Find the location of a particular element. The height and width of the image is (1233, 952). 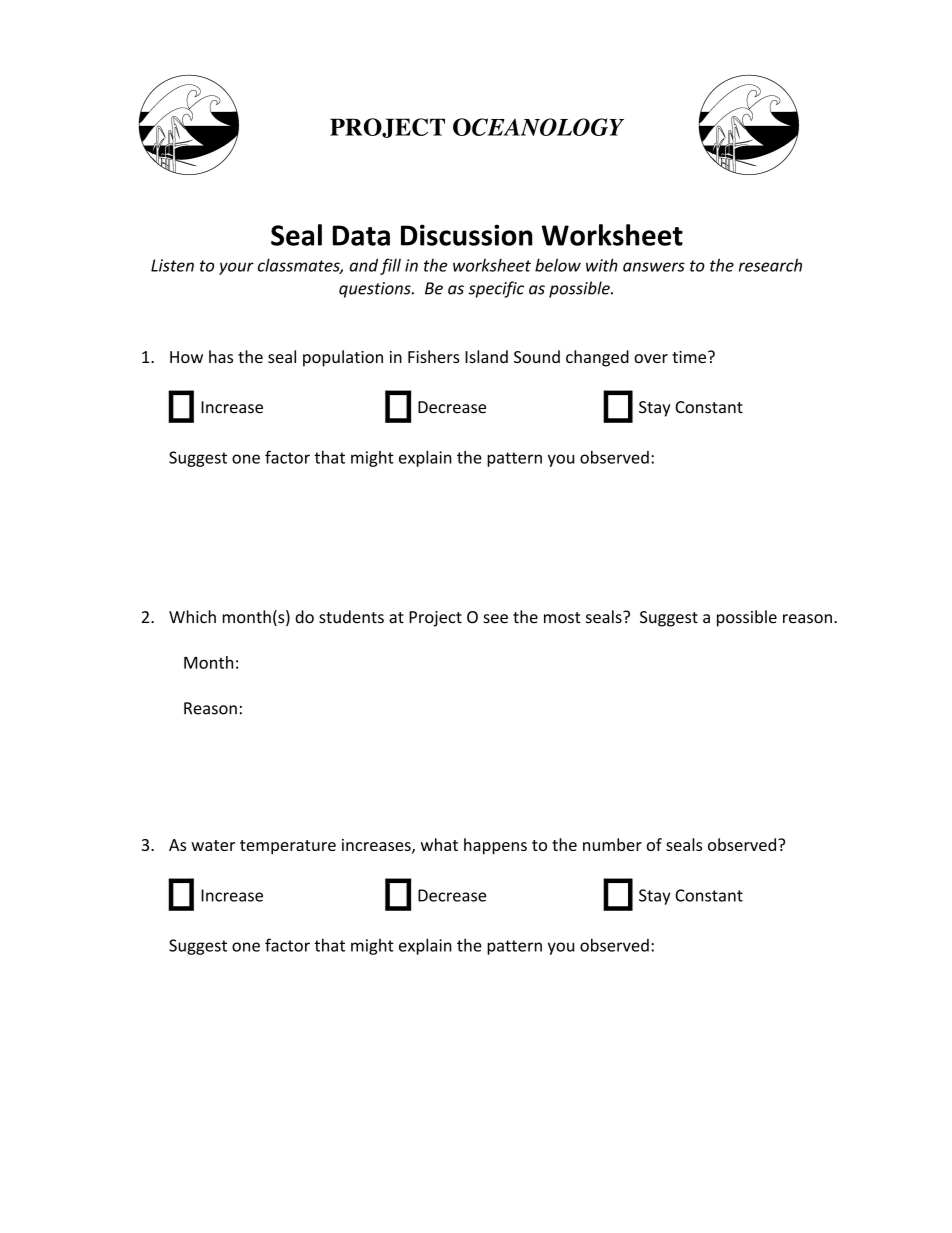

number is located at coordinates (612, 844).
